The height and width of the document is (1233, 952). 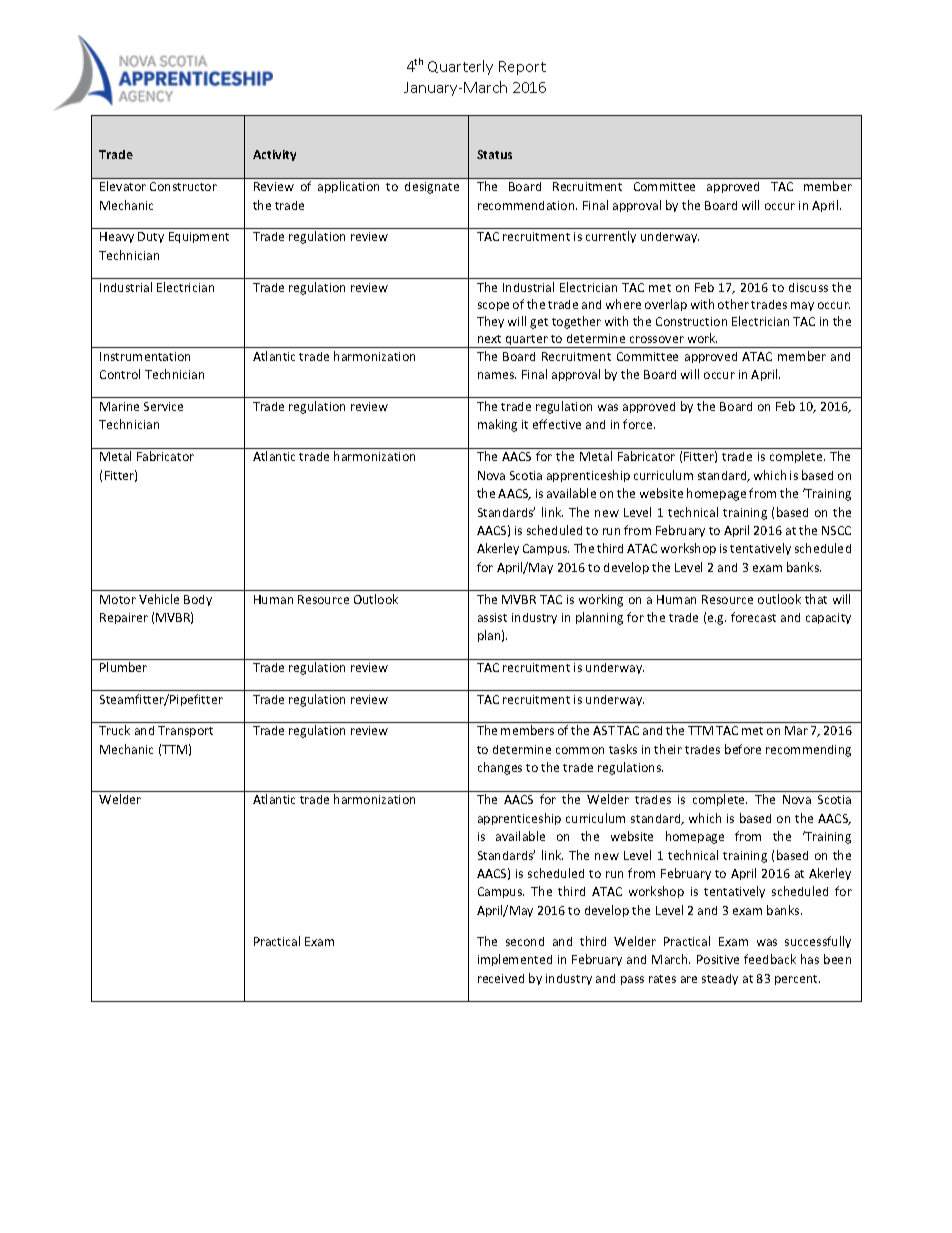 I want to click on Transport, so click(x=185, y=731).
